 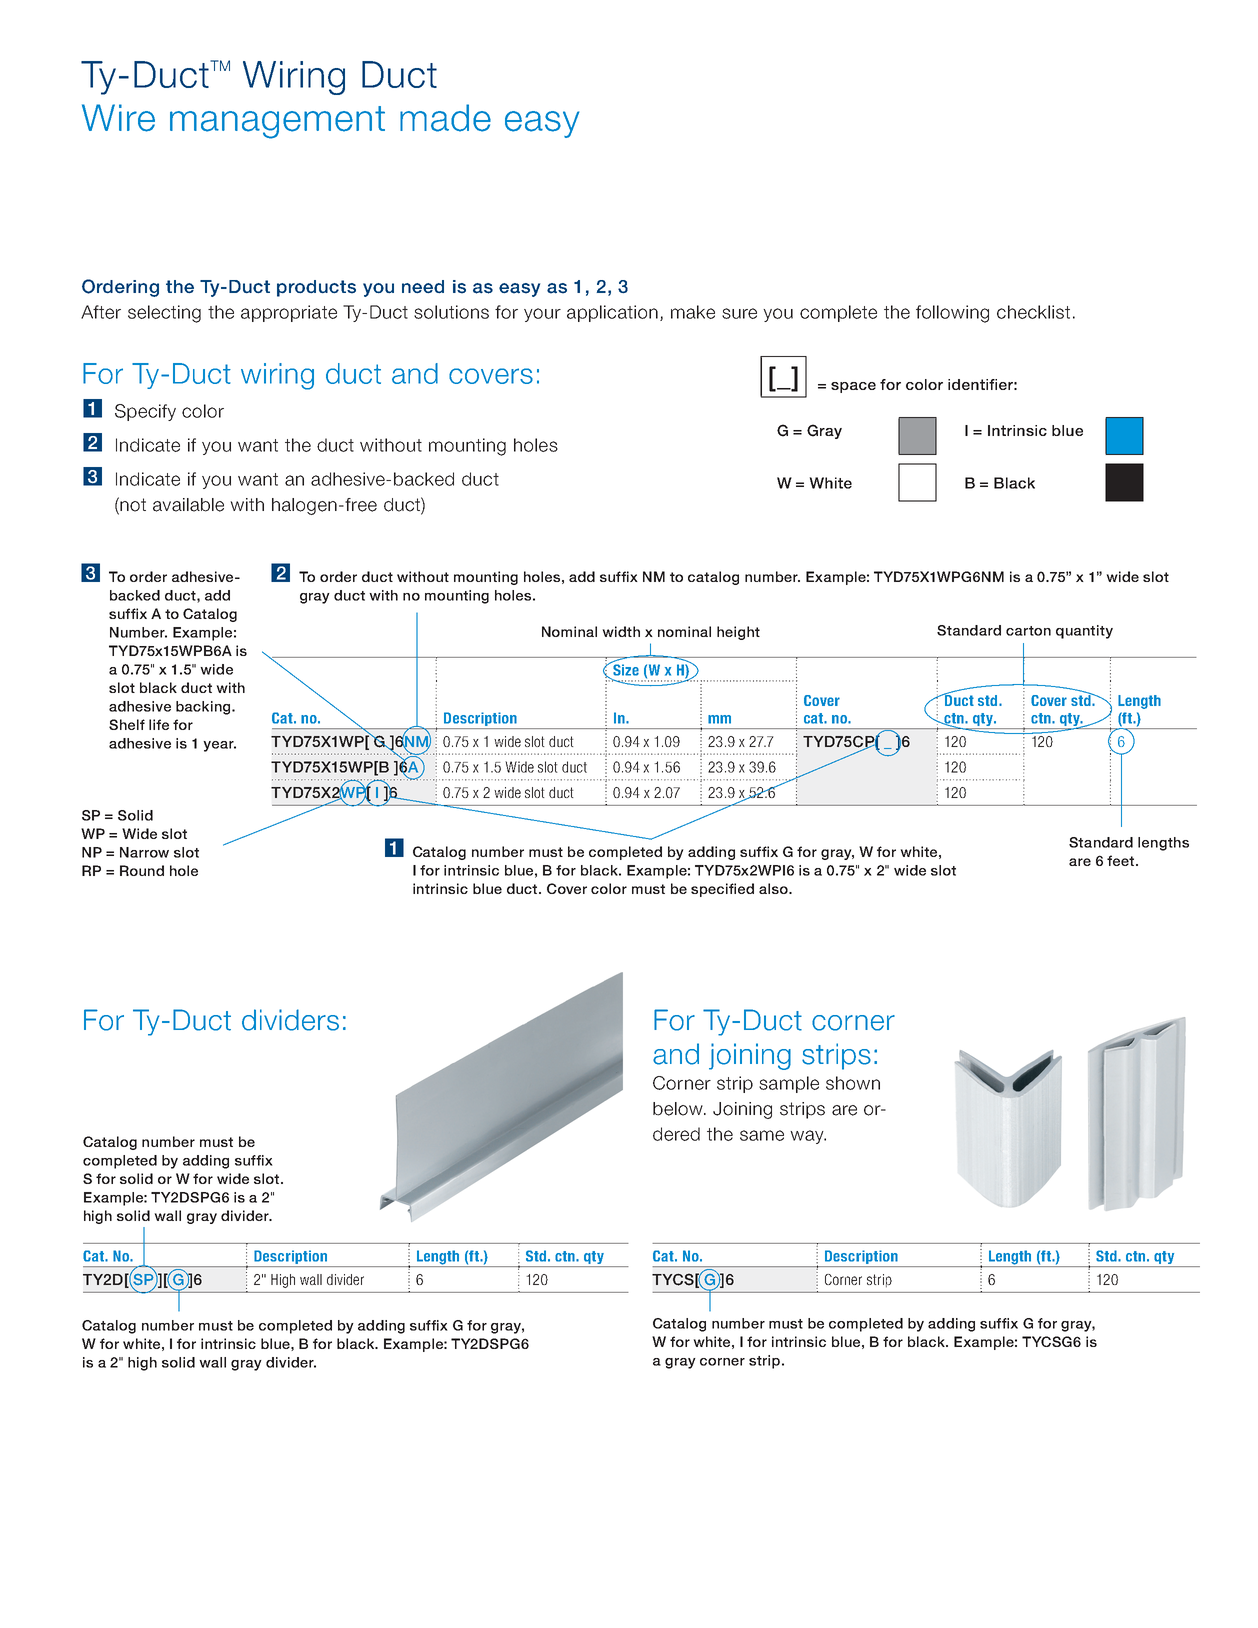 I want to click on space, so click(x=853, y=387).
